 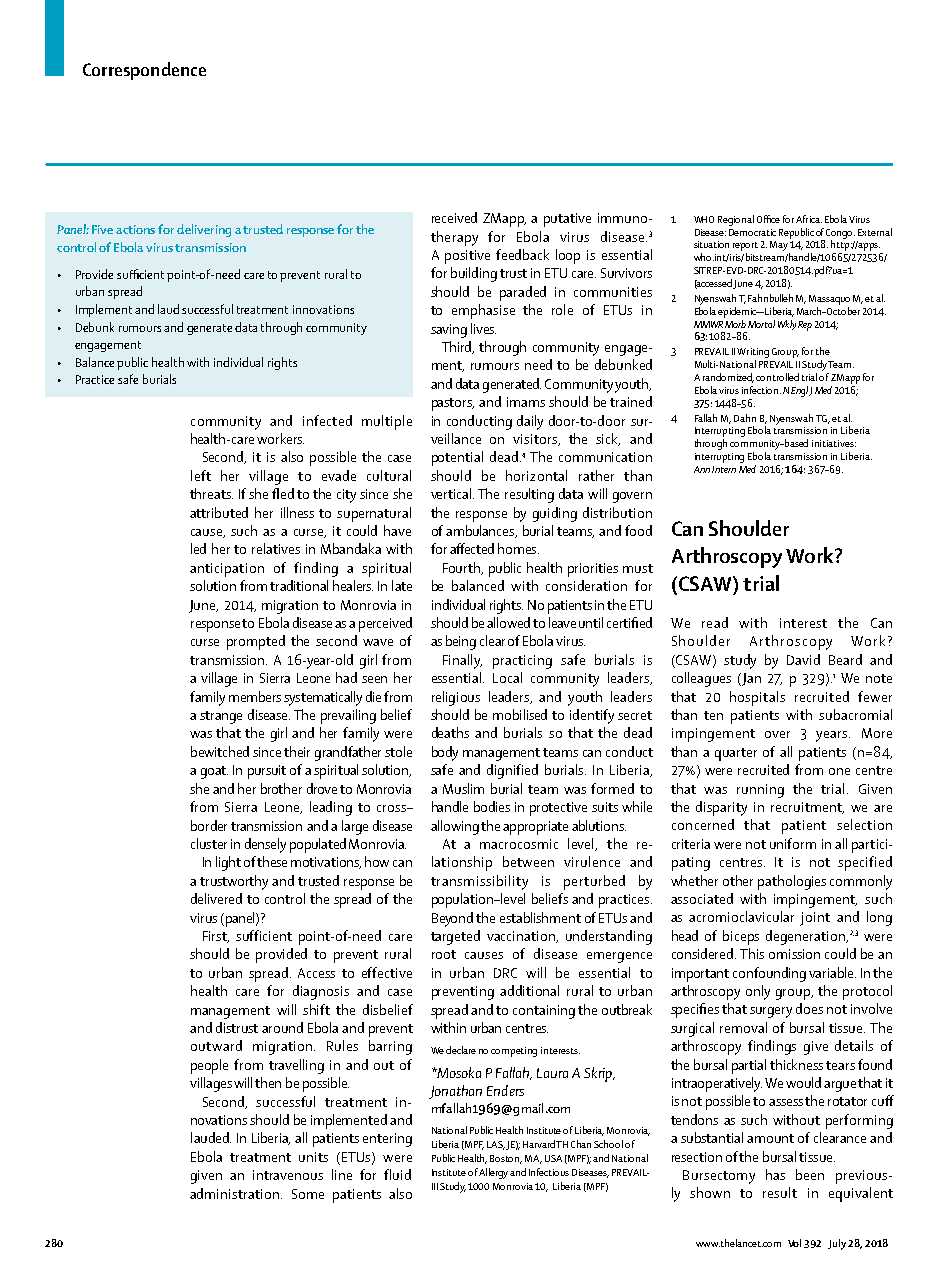 What do you see at coordinates (144, 71) in the page?
I see `Correspondence` at bounding box center [144, 71].
